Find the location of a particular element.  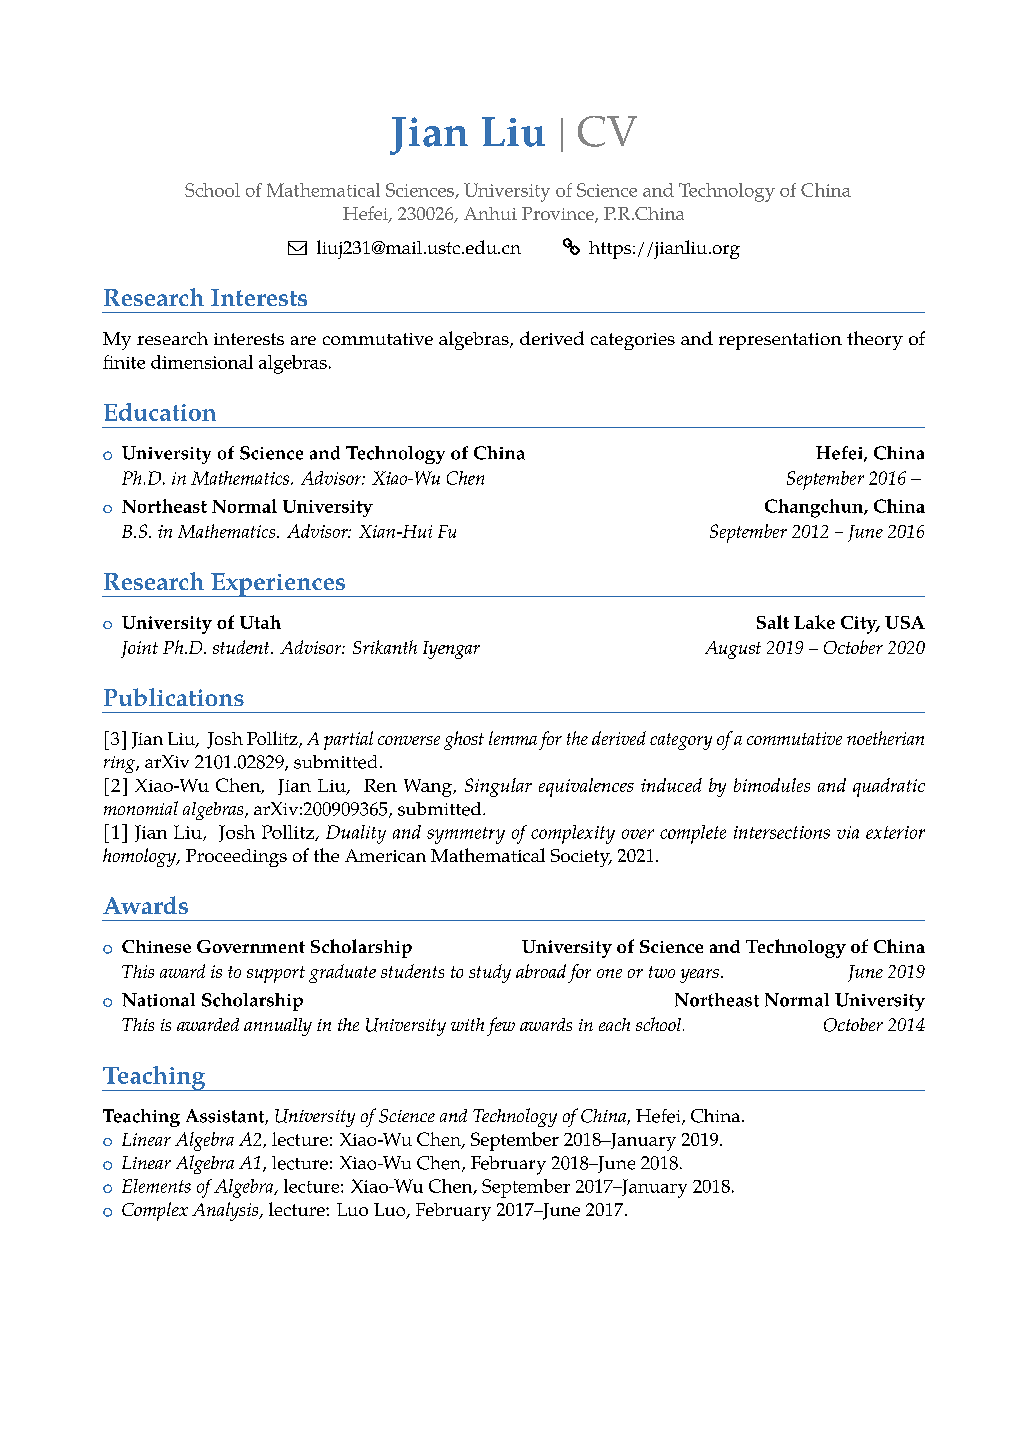

few is located at coordinates (501, 1026).
